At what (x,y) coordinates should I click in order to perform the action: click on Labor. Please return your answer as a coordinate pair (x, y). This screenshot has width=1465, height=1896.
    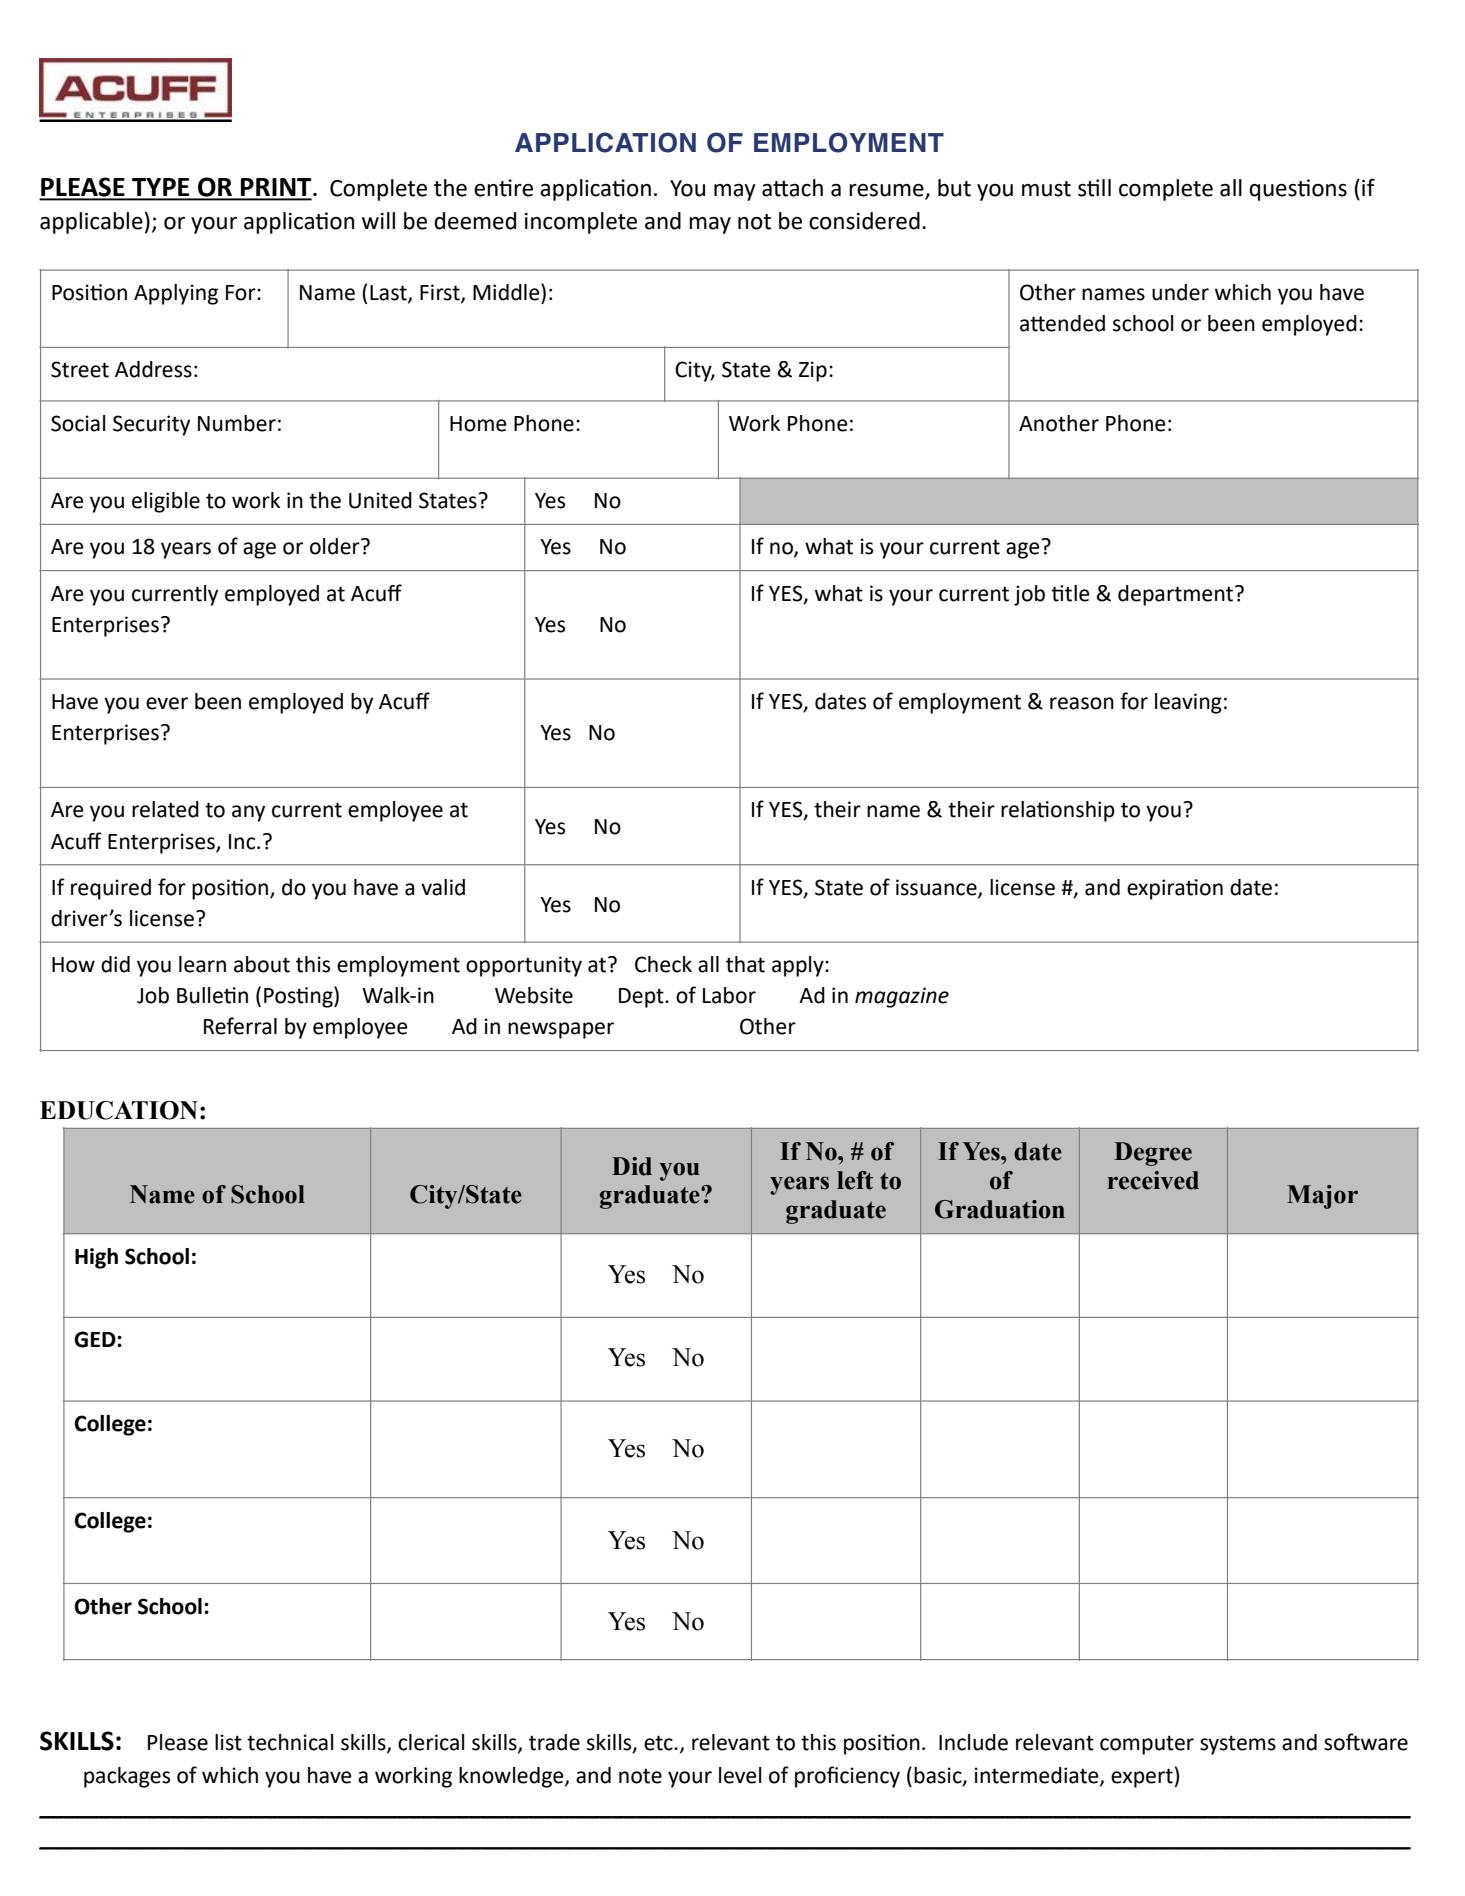
    Looking at the image, I should click on (729, 995).
